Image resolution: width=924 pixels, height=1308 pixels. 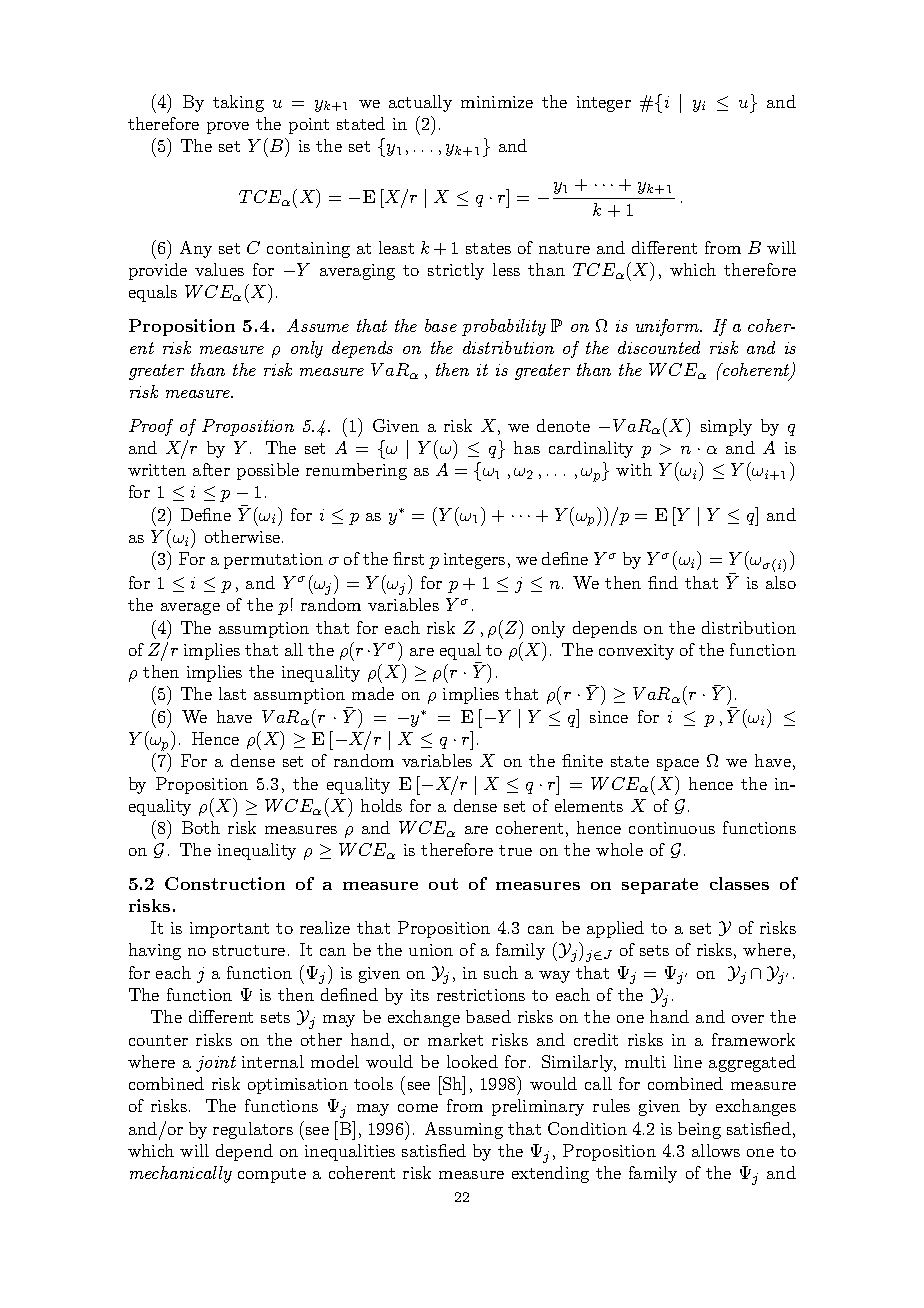 I want to click on first, so click(x=408, y=558).
